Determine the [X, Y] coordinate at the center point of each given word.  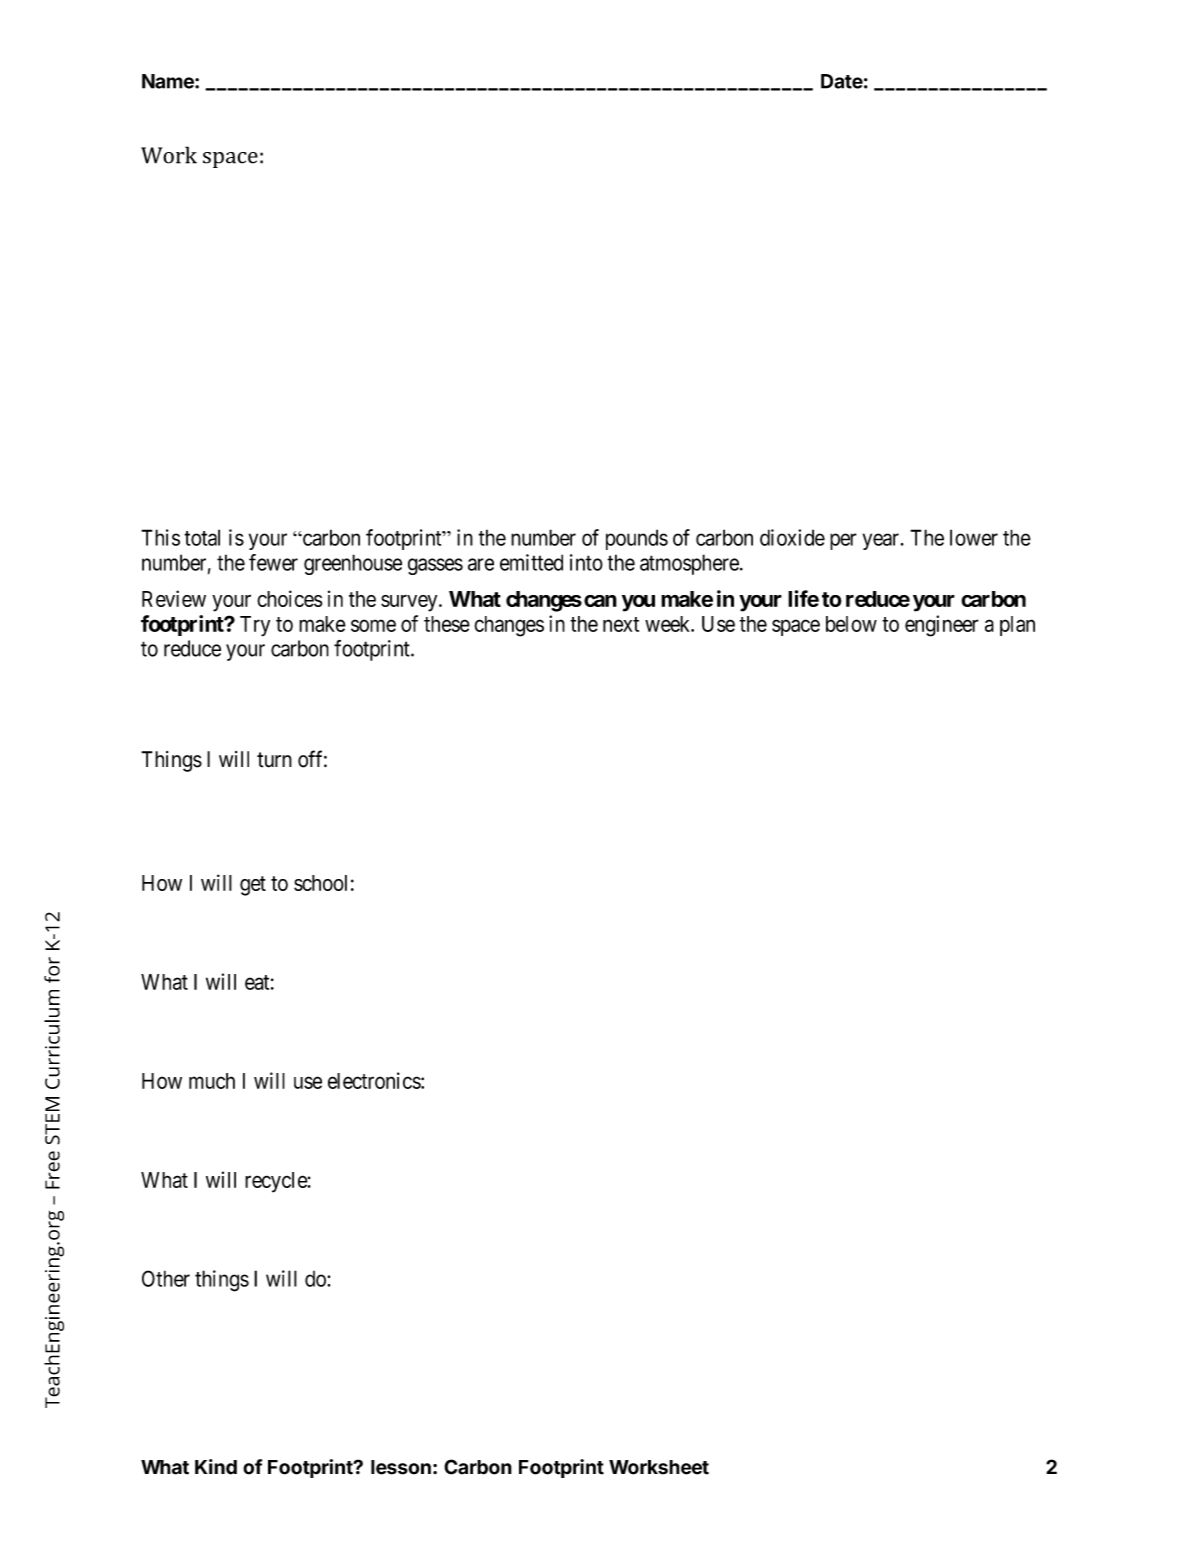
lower [974, 537]
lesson [401, 1467]
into [586, 562]
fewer [273, 562]
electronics [375, 1080]
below [851, 624]
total [202, 537]
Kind [216, 1467]
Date [842, 81]
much [212, 1081]
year [882, 541]
